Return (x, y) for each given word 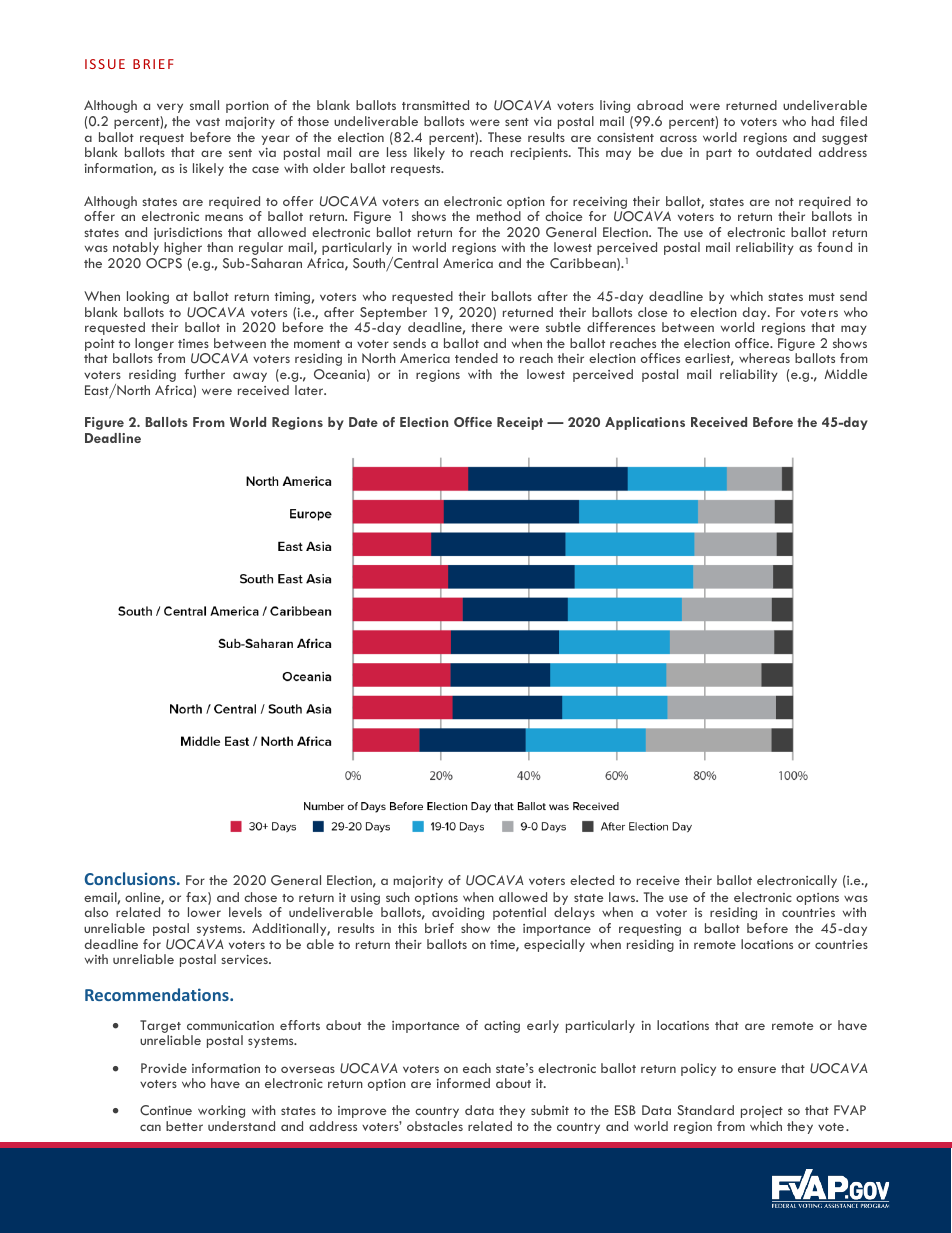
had (823, 121)
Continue (166, 1110)
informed (463, 1083)
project (762, 1112)
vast (208, 122)
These (505, 137)
